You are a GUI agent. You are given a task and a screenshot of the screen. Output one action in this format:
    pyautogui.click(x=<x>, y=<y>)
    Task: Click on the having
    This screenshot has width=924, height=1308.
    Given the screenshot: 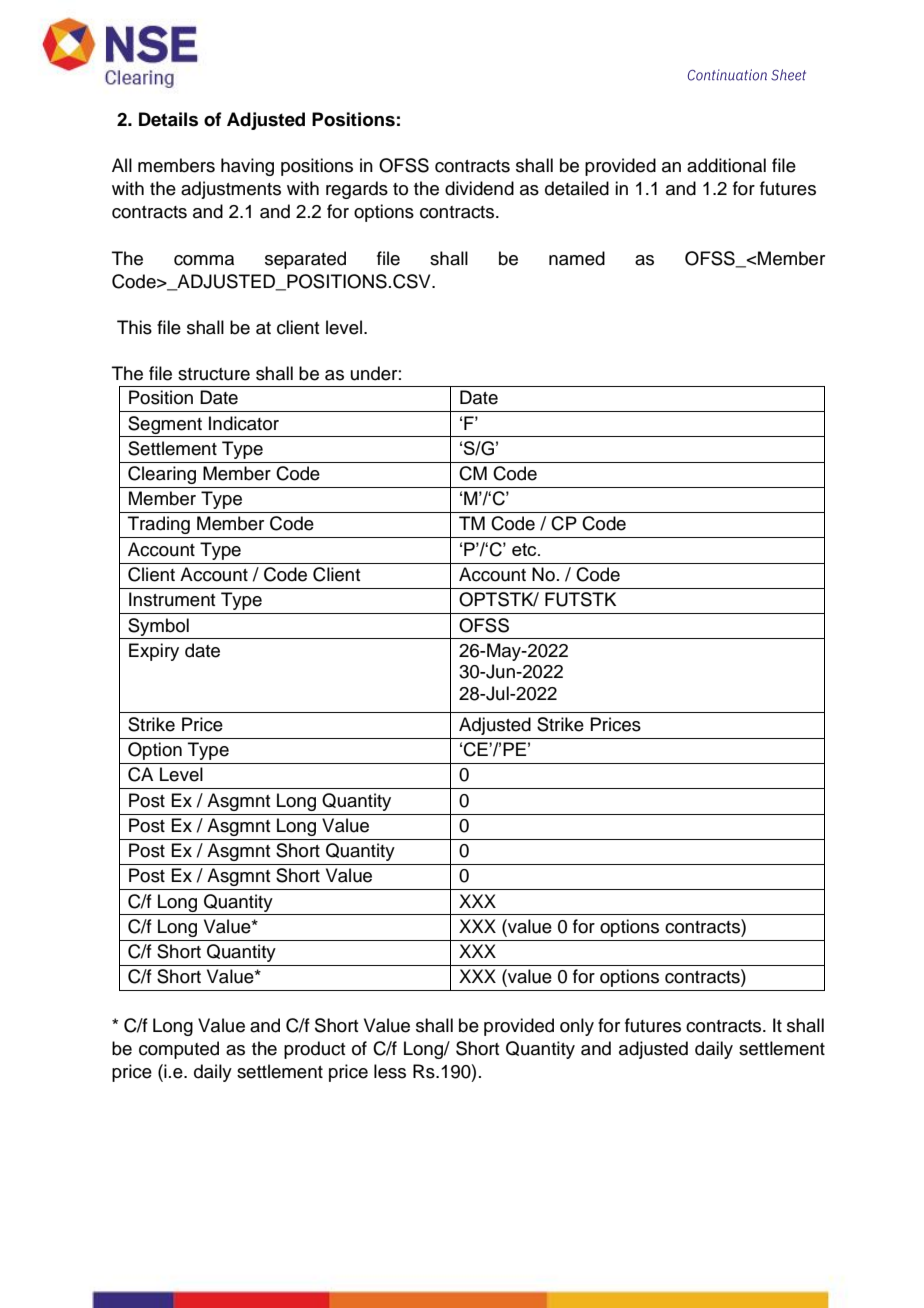 What is the action you would take?
    pyautogui.click(x=247, y=167)
